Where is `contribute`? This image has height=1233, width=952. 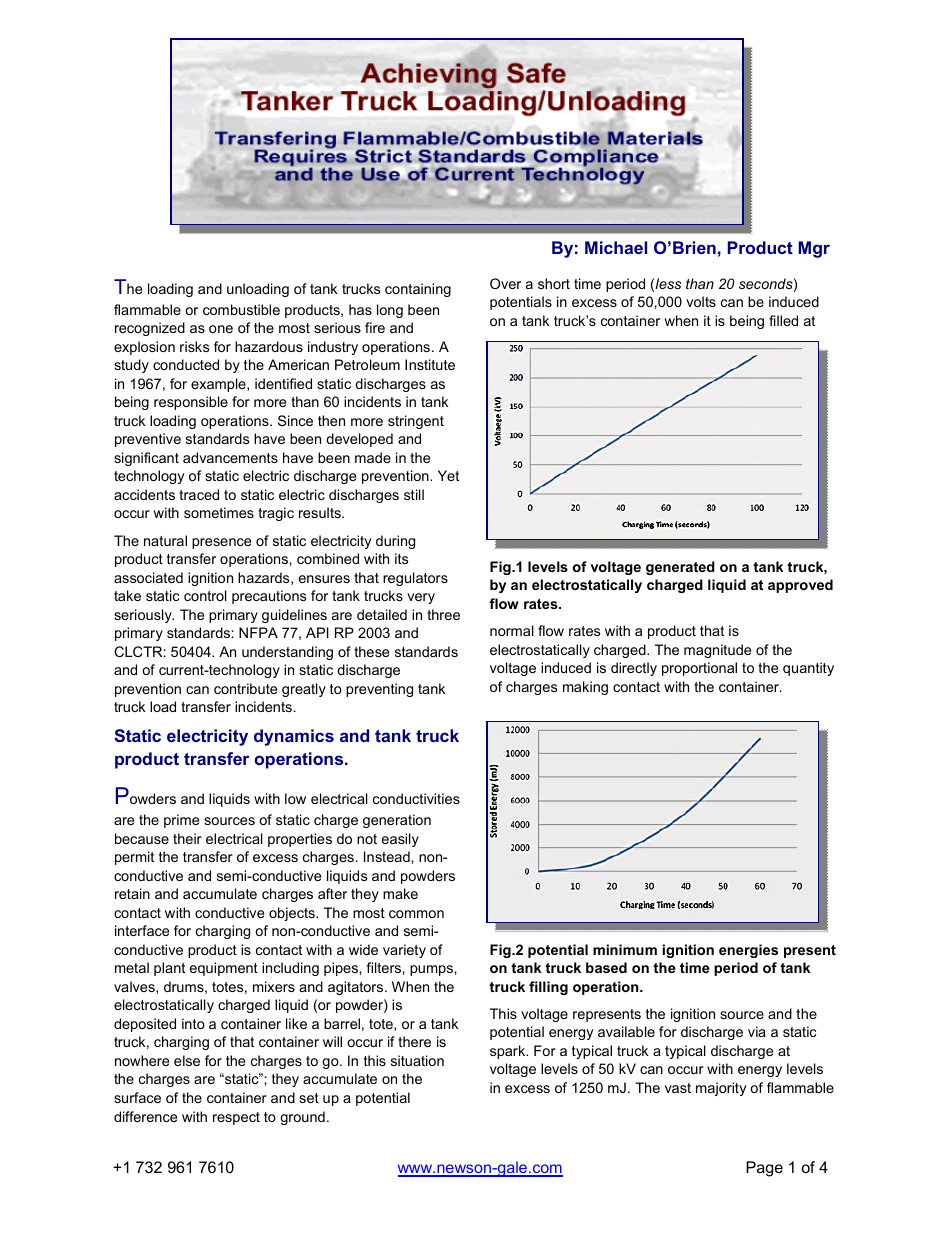
contribute is located at coordinates (245, 688).
